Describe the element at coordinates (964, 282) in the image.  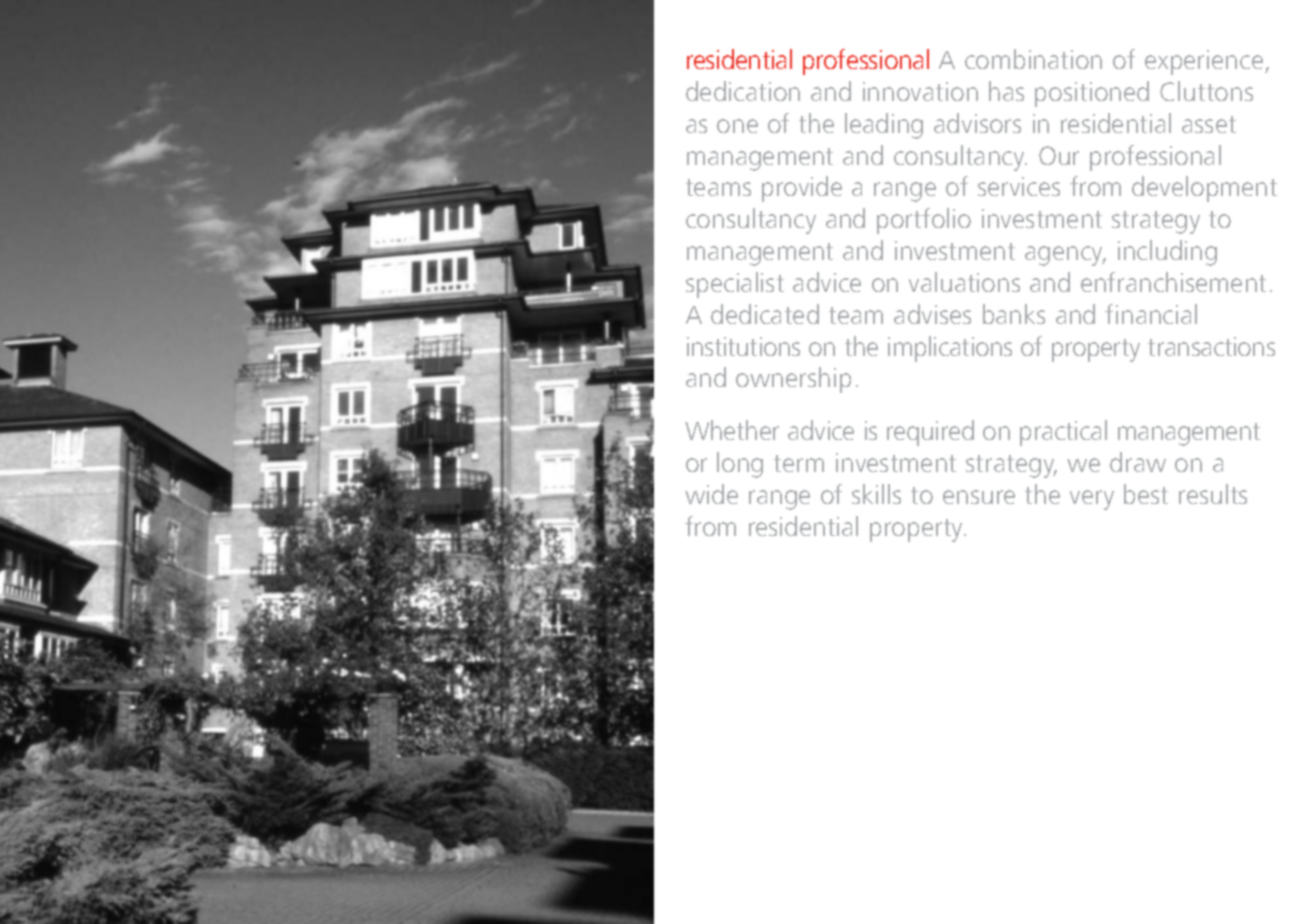
I see `valuations` at that location.
